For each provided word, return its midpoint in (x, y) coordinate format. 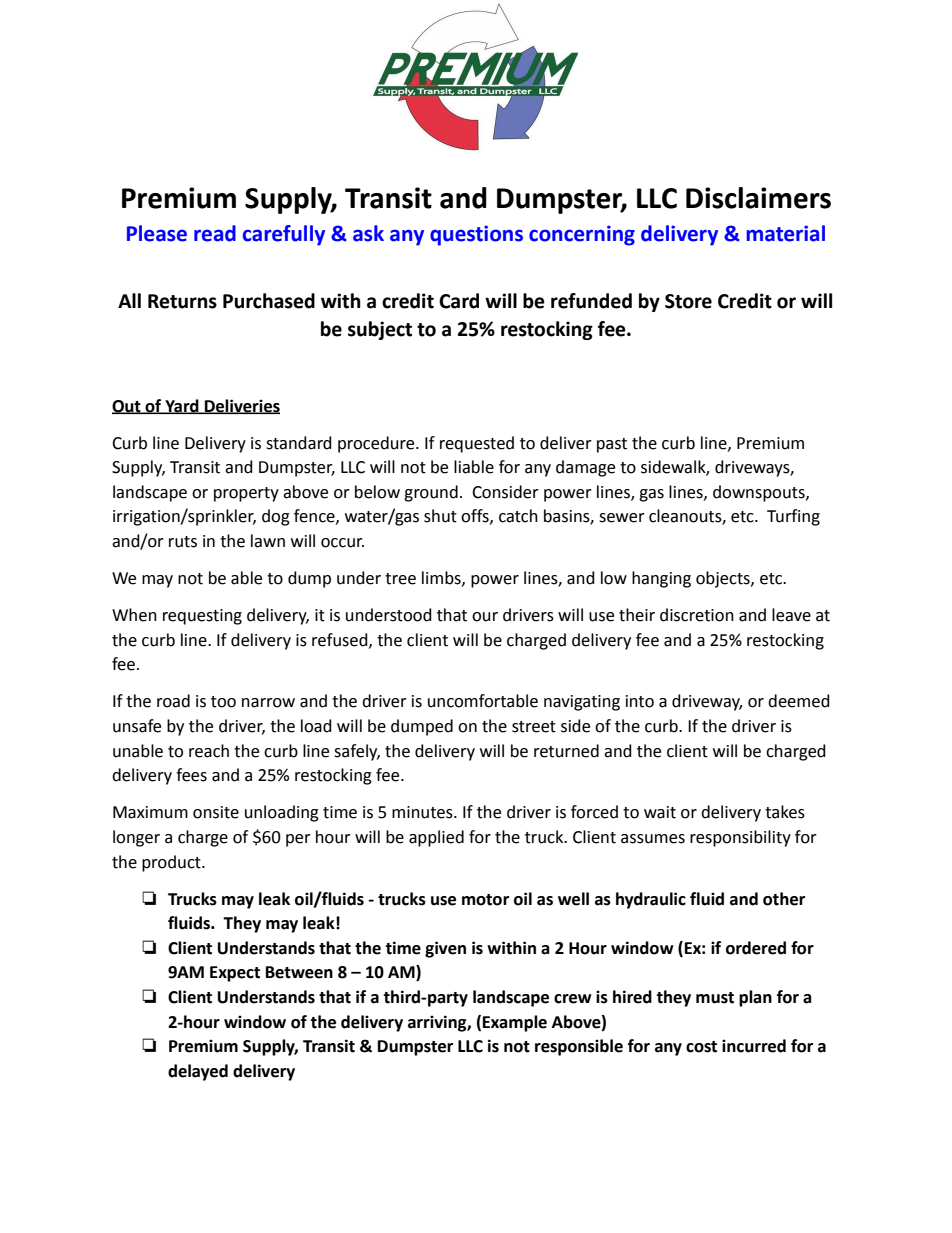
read (215, 233)
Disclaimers (758, 198)
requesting (202, 617)
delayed (198, 1072)
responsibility (740, 838)
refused (341, 640)
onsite (216, 812)
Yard (182, 406)
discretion (697, 615)
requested (477, 444)
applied (436, 838)
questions (476, 235)
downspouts (760, 493)
